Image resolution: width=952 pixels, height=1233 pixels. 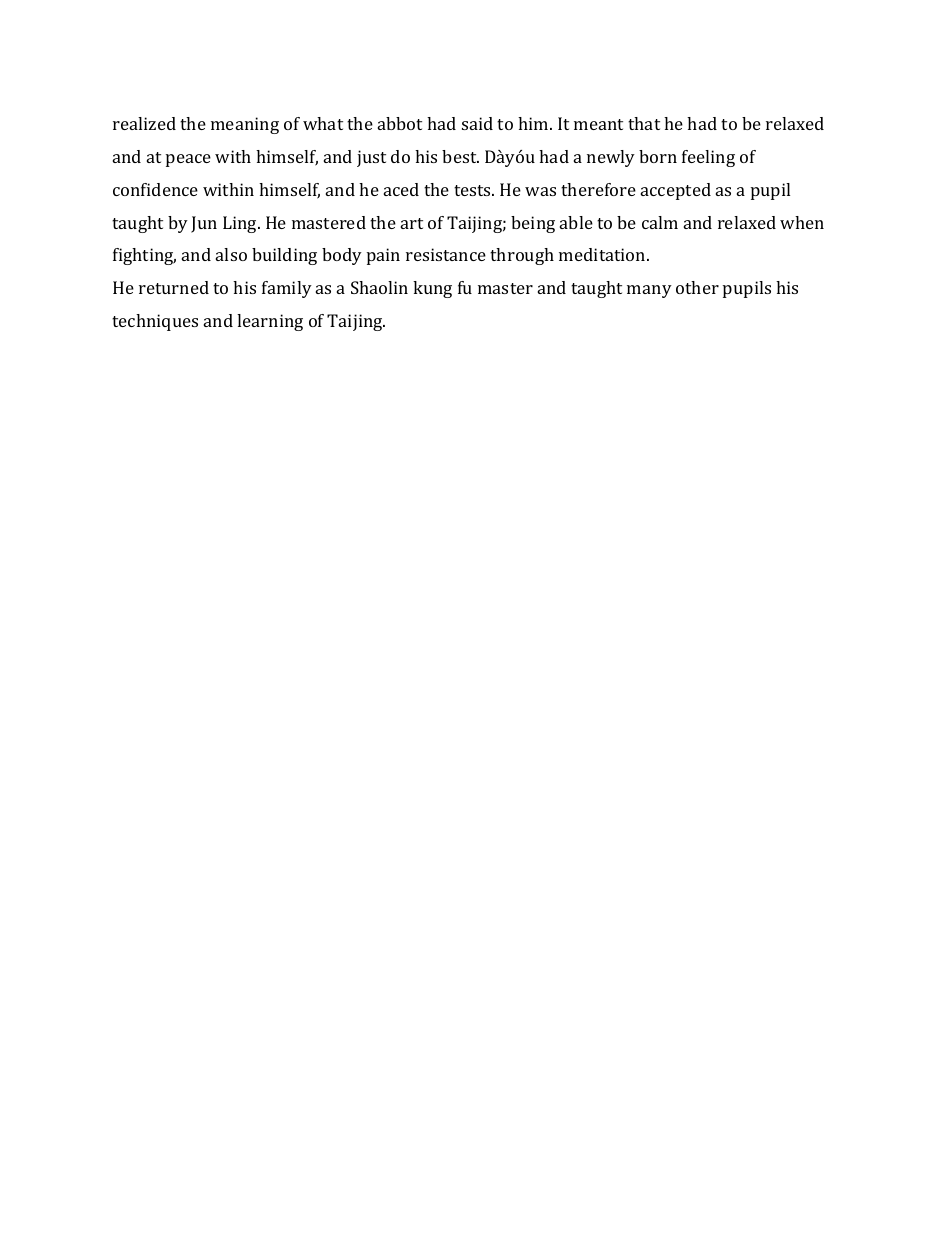 I want to click on that, so click(x=644, y=123).
